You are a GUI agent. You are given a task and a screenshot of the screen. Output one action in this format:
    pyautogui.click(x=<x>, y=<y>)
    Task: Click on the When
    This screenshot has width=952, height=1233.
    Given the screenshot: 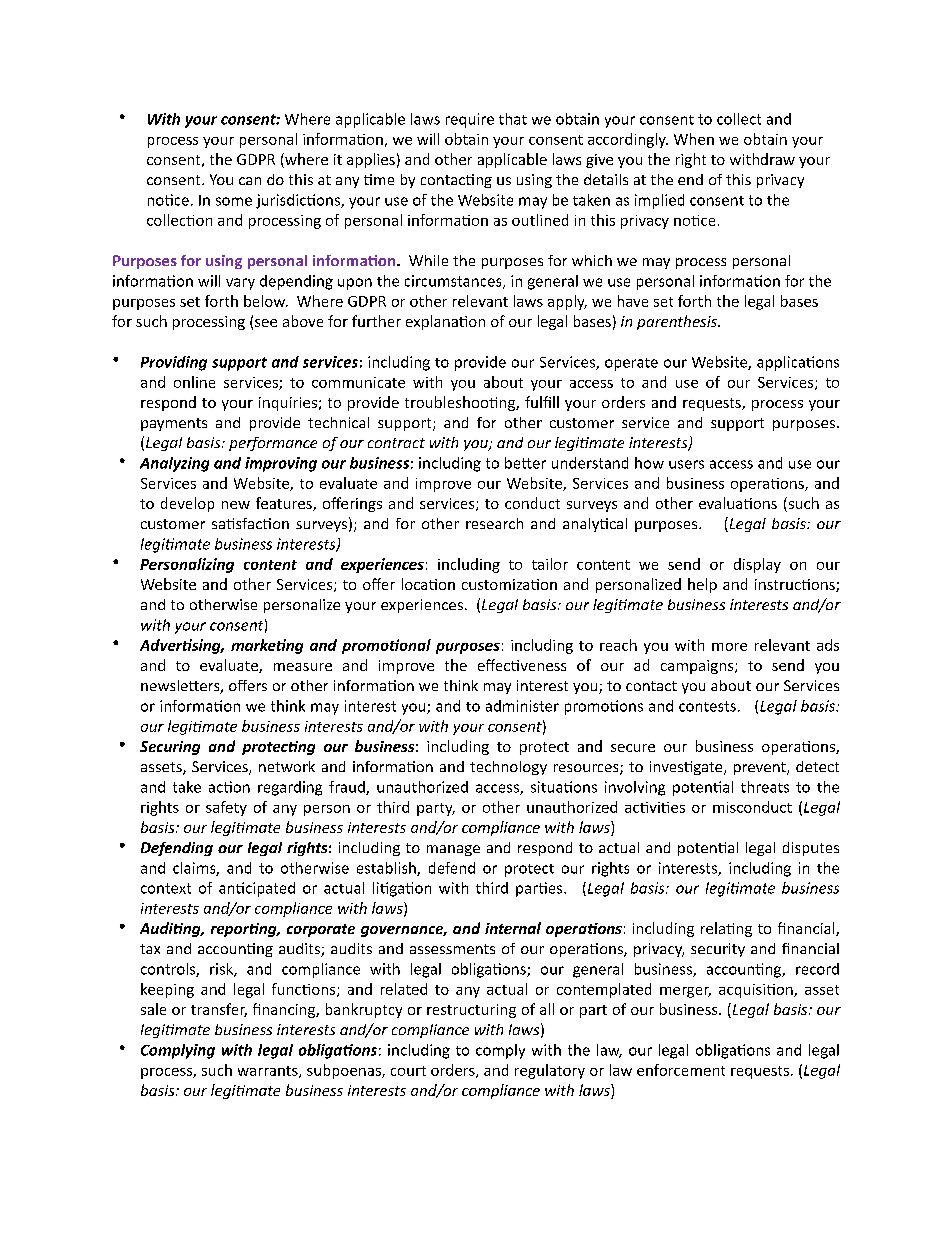 What is the action you would take?
    pyautogui.click(x=694, y=139)
